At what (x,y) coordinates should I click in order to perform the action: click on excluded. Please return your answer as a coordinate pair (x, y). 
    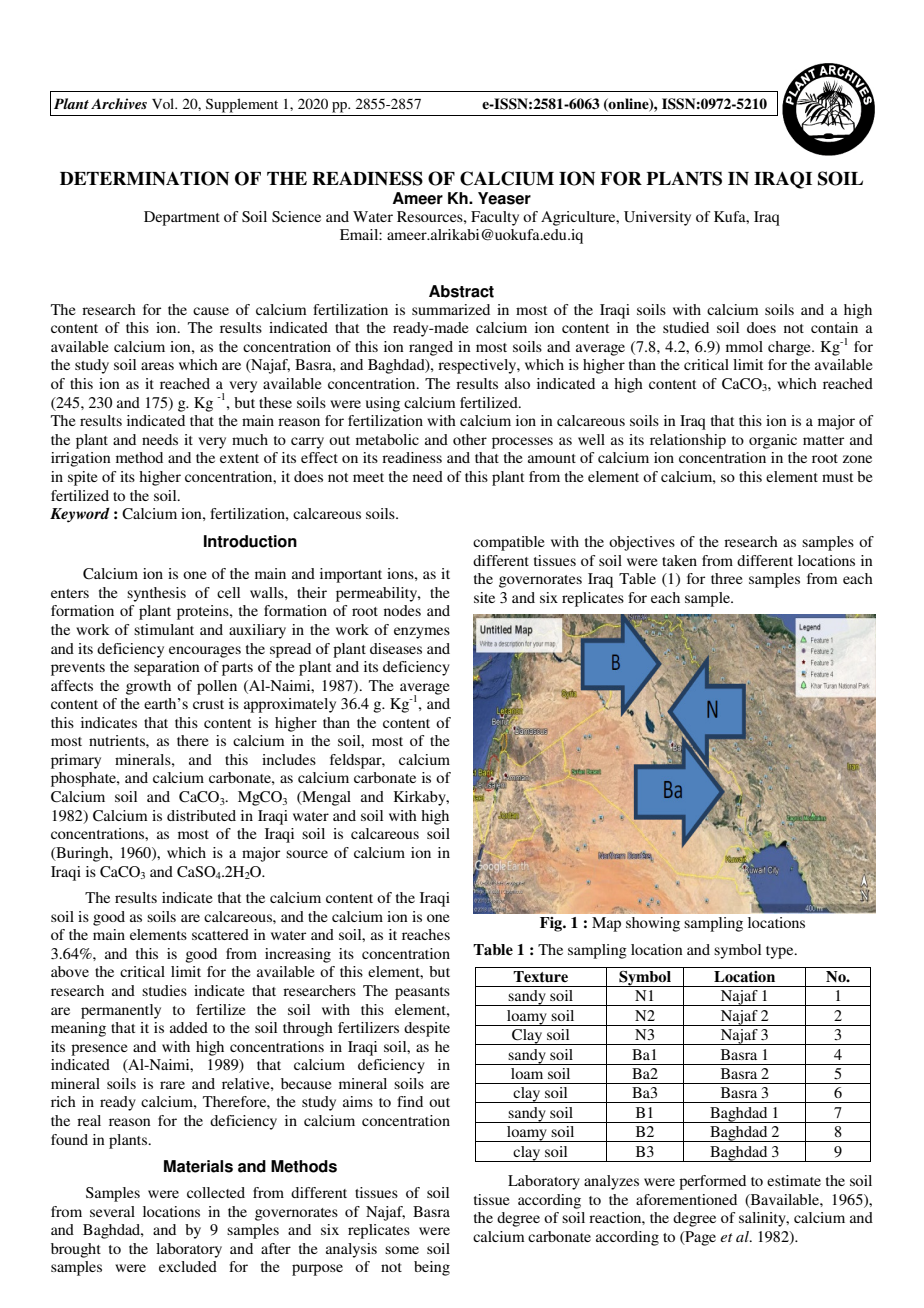
    Looking at the image, I should click on (188, 1266).
